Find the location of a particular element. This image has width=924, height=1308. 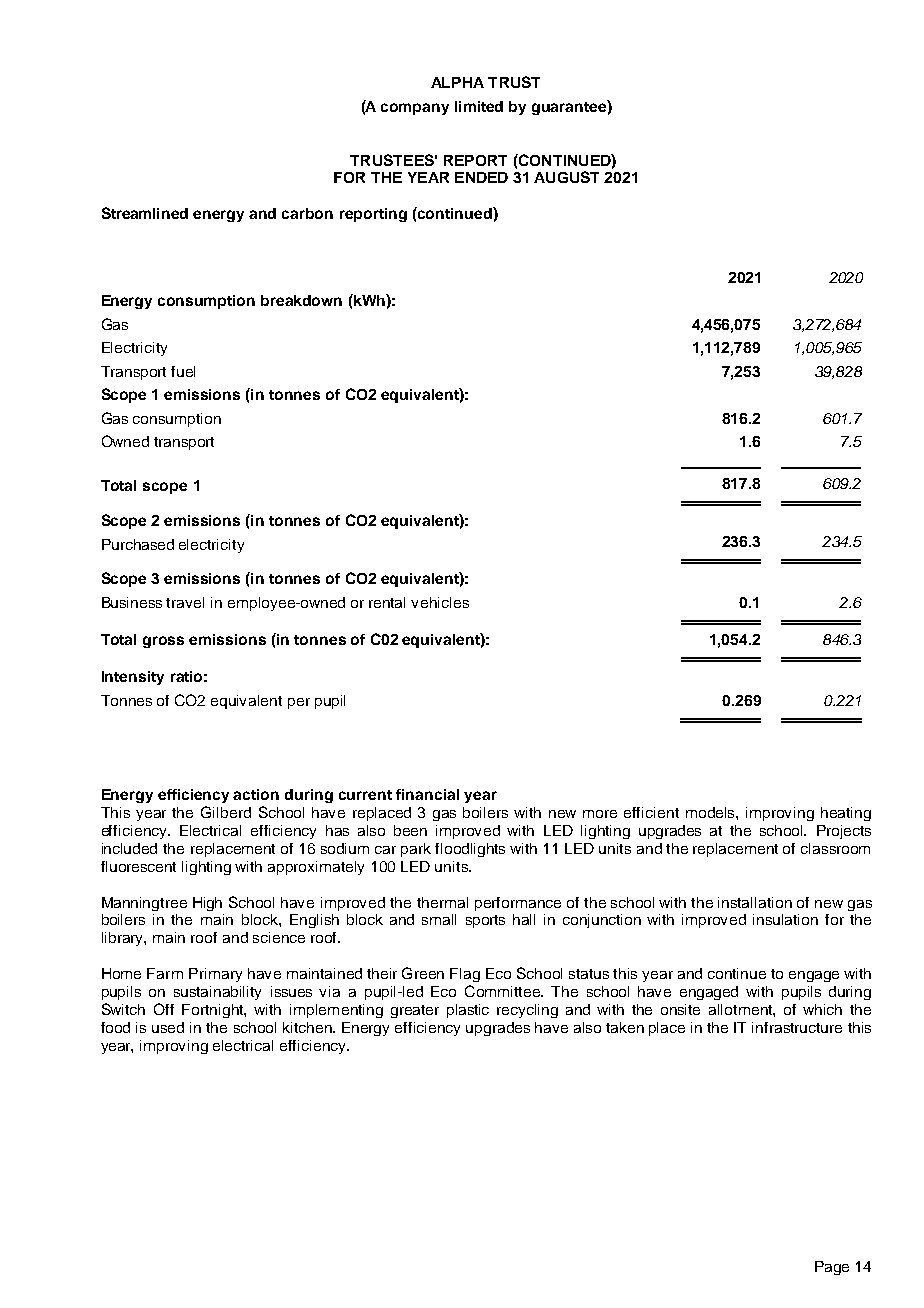

installation is located at coordinates (755, 902).
